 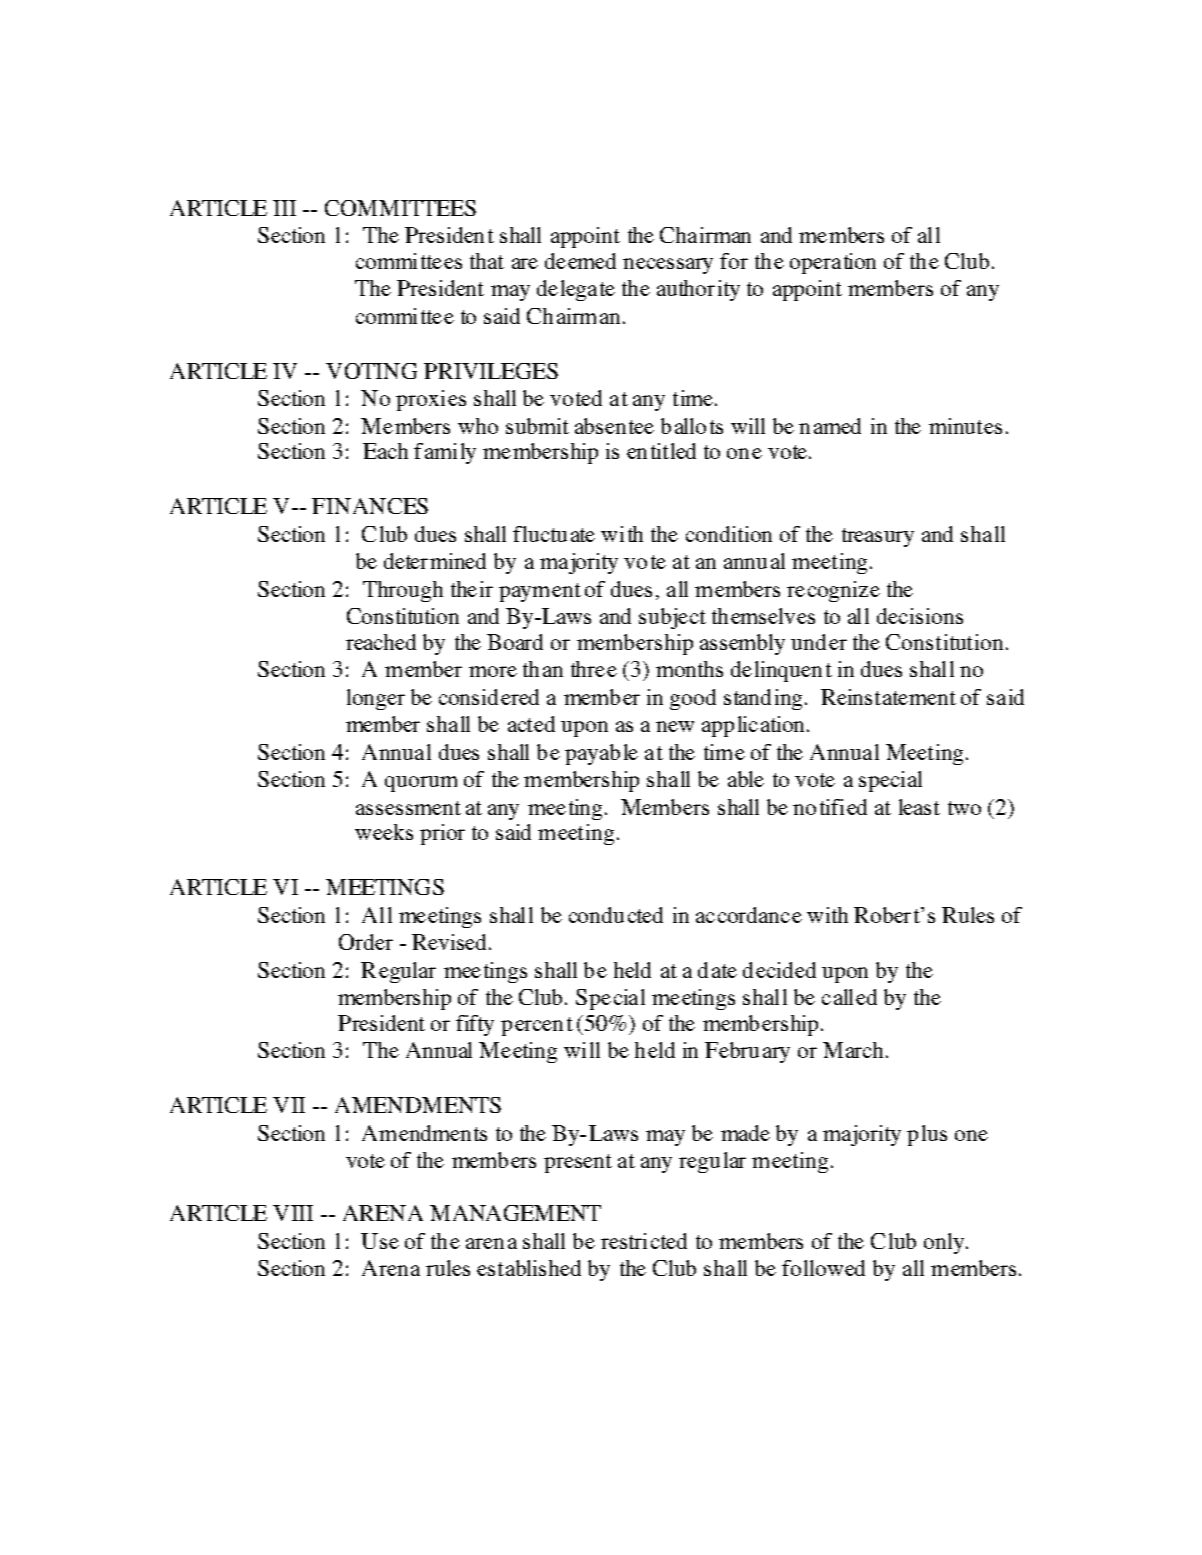 I want to click on necessary, so click(x=668, y=266).
